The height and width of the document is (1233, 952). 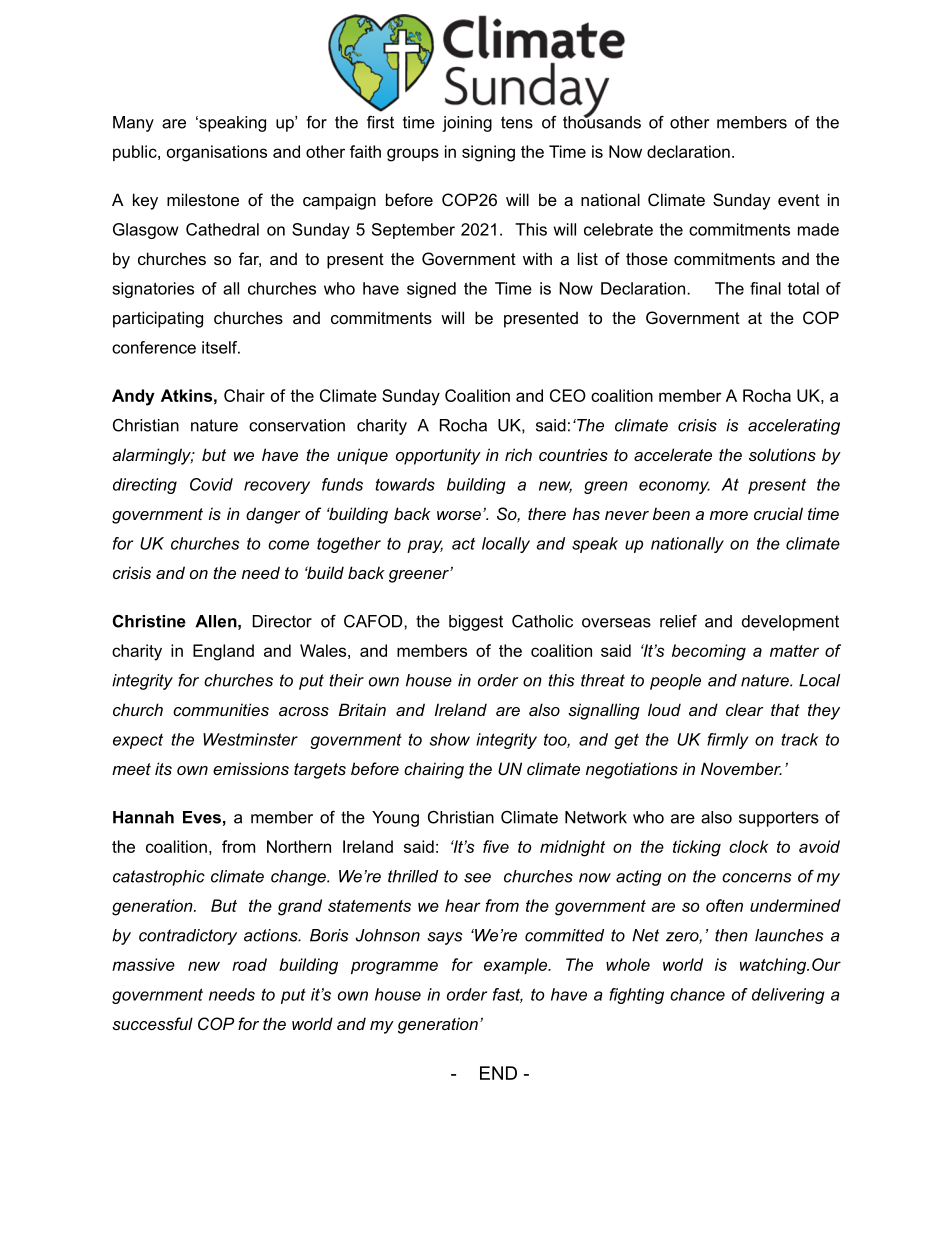 I want to click on successful, so click(x=152, y=1023).
